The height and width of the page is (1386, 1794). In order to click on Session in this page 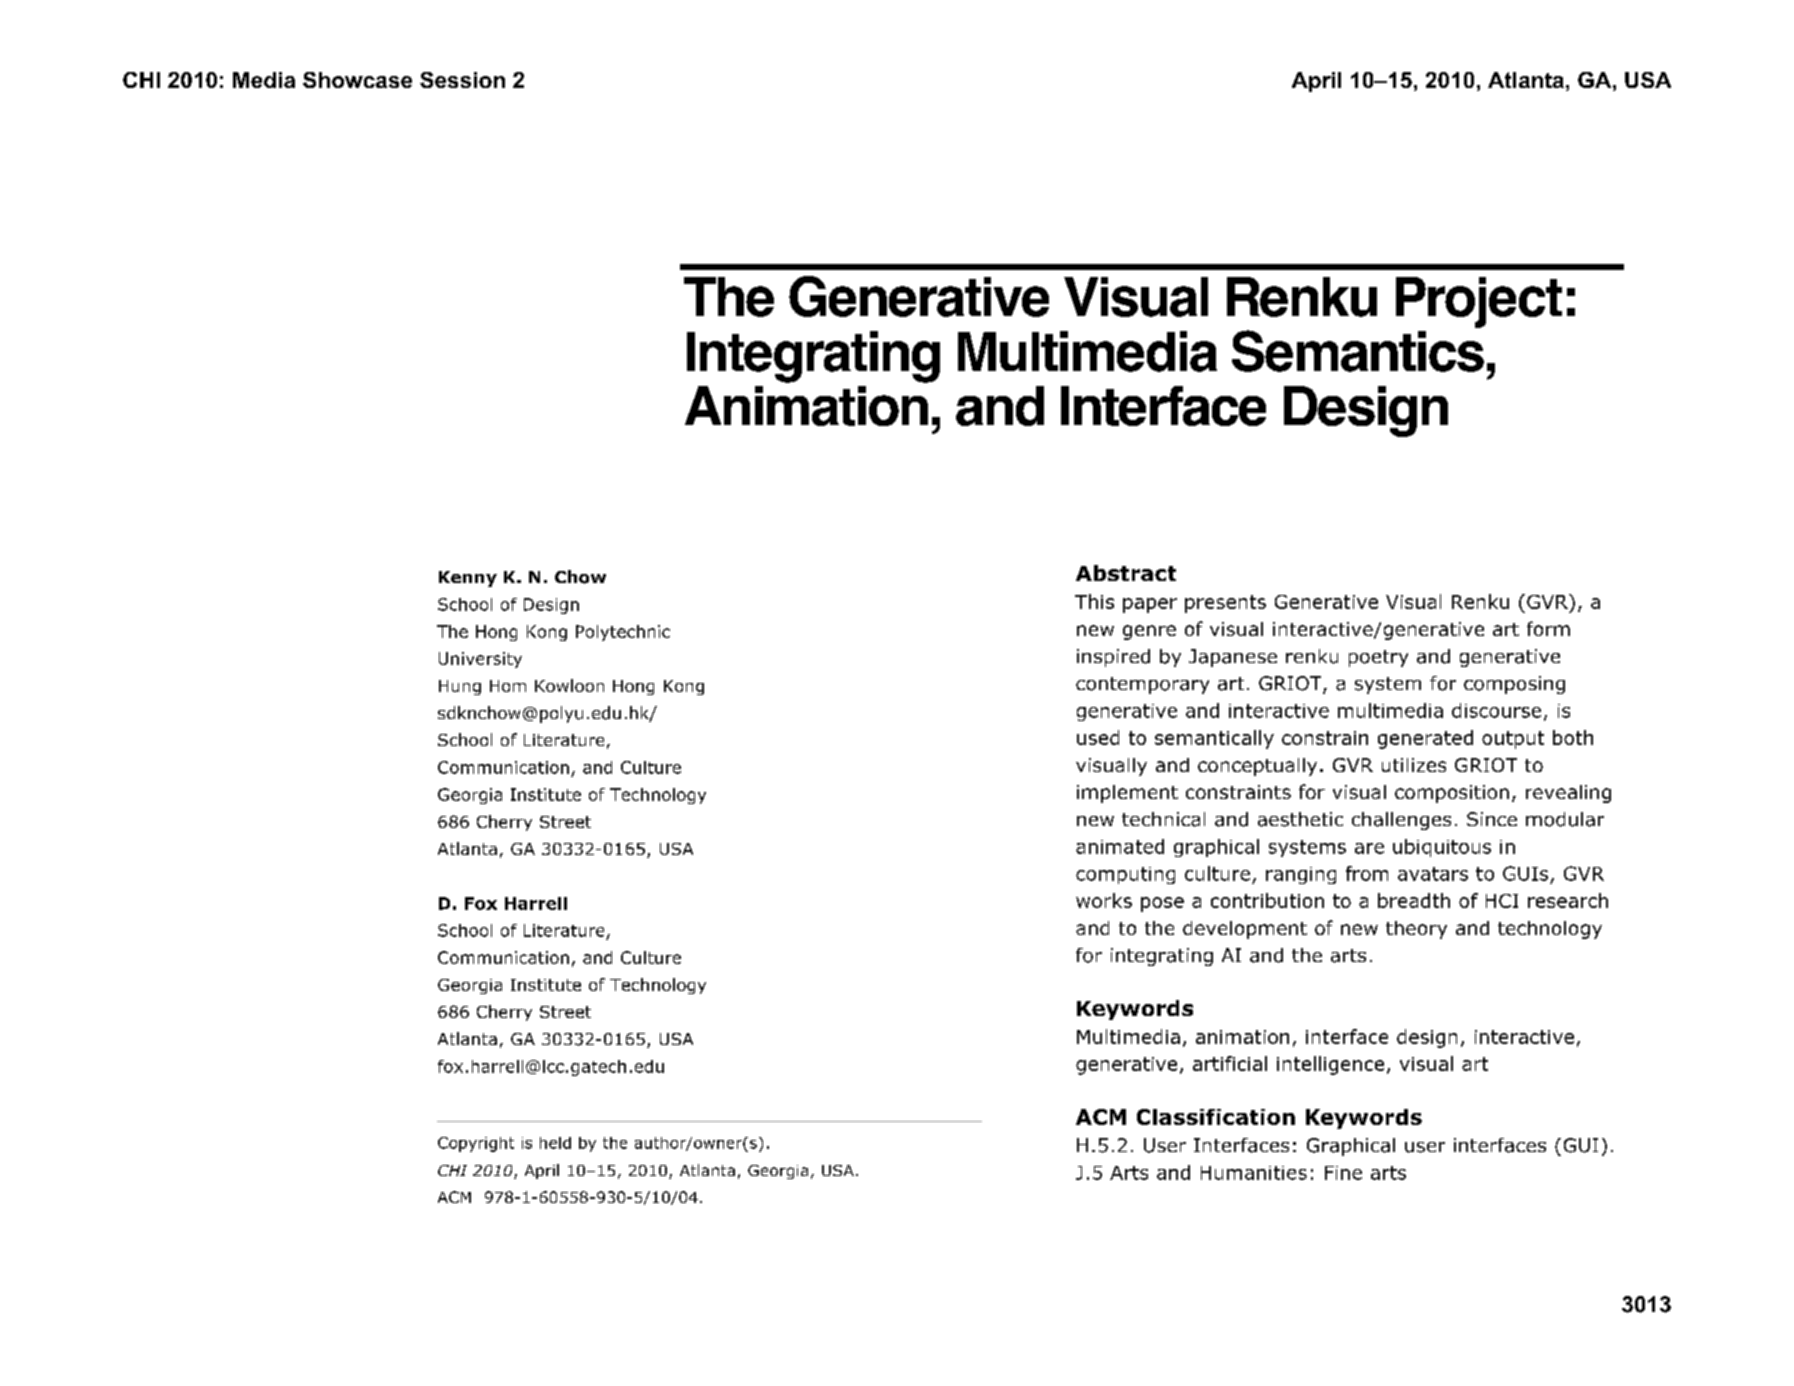, I will do `click(462, 80)`.
